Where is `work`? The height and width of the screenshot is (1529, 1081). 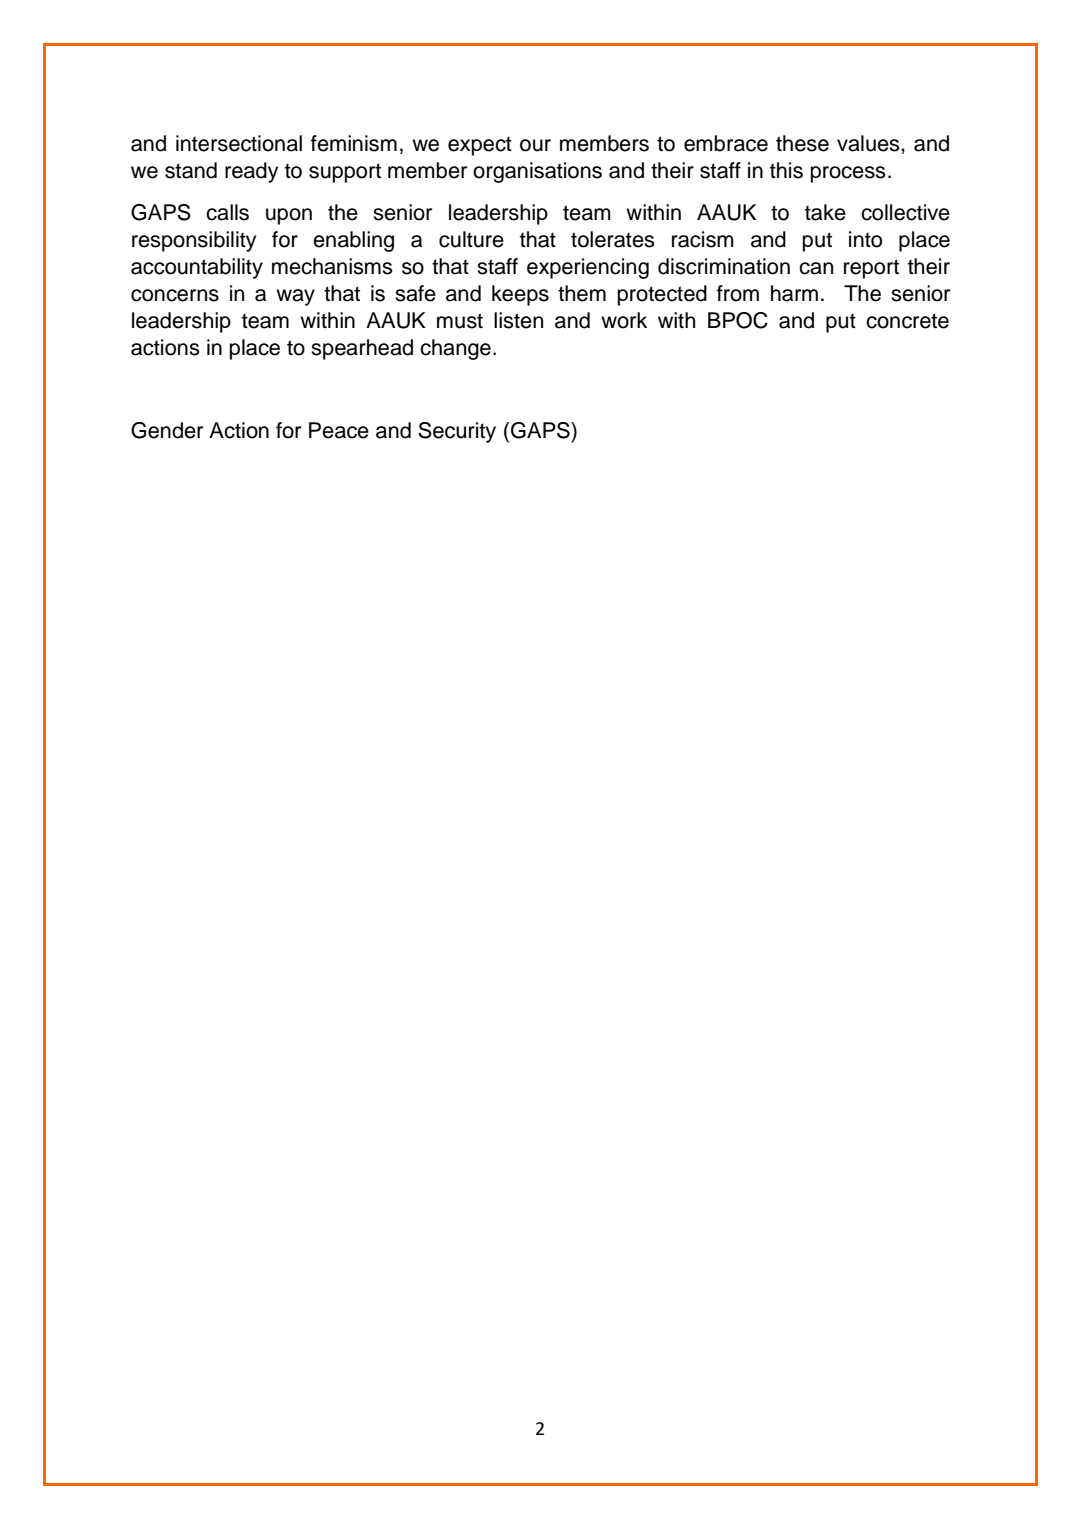 work is located at coordinates (624, 320).
